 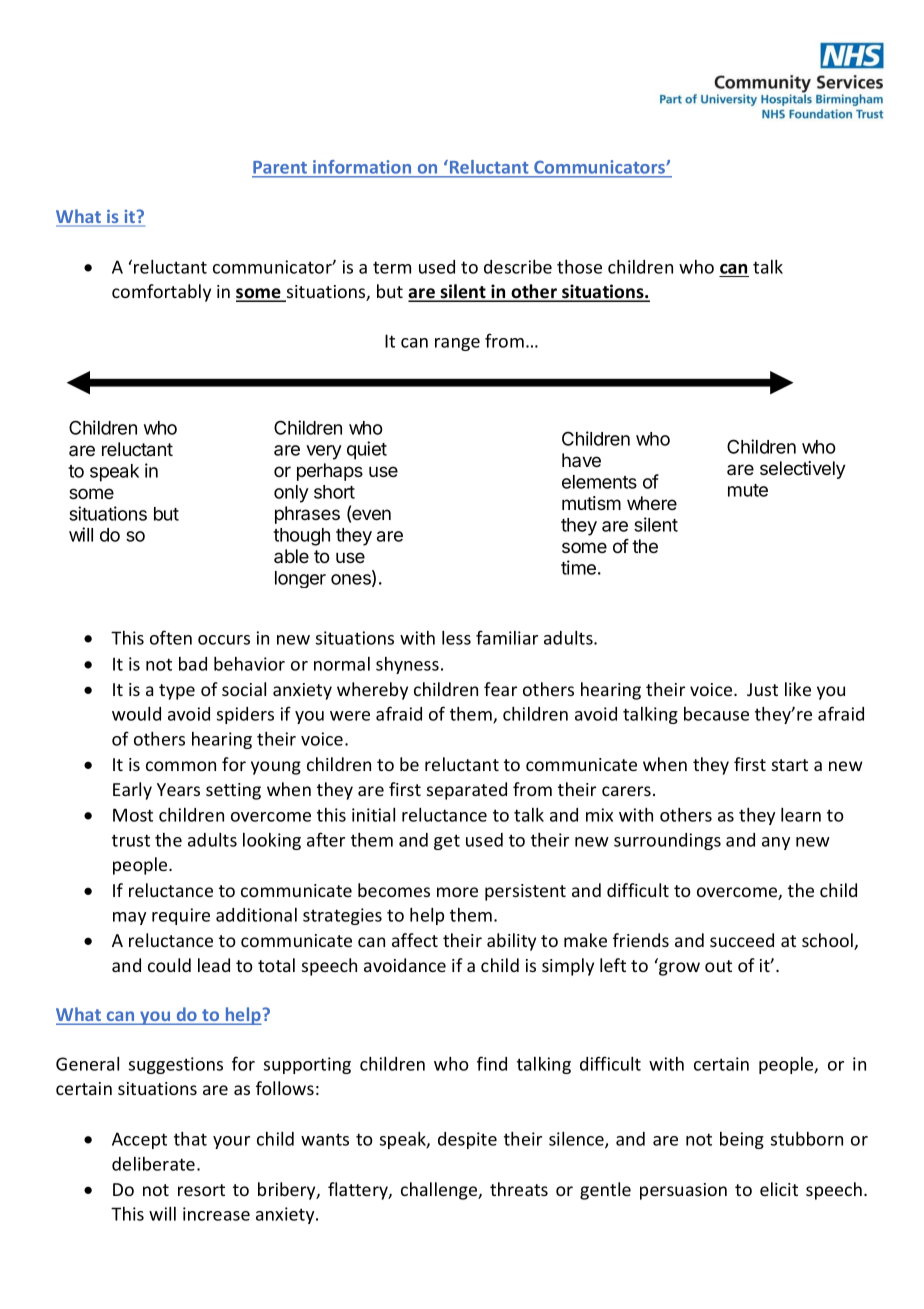 I want to click on resort, so click(x=201, y=1190).
